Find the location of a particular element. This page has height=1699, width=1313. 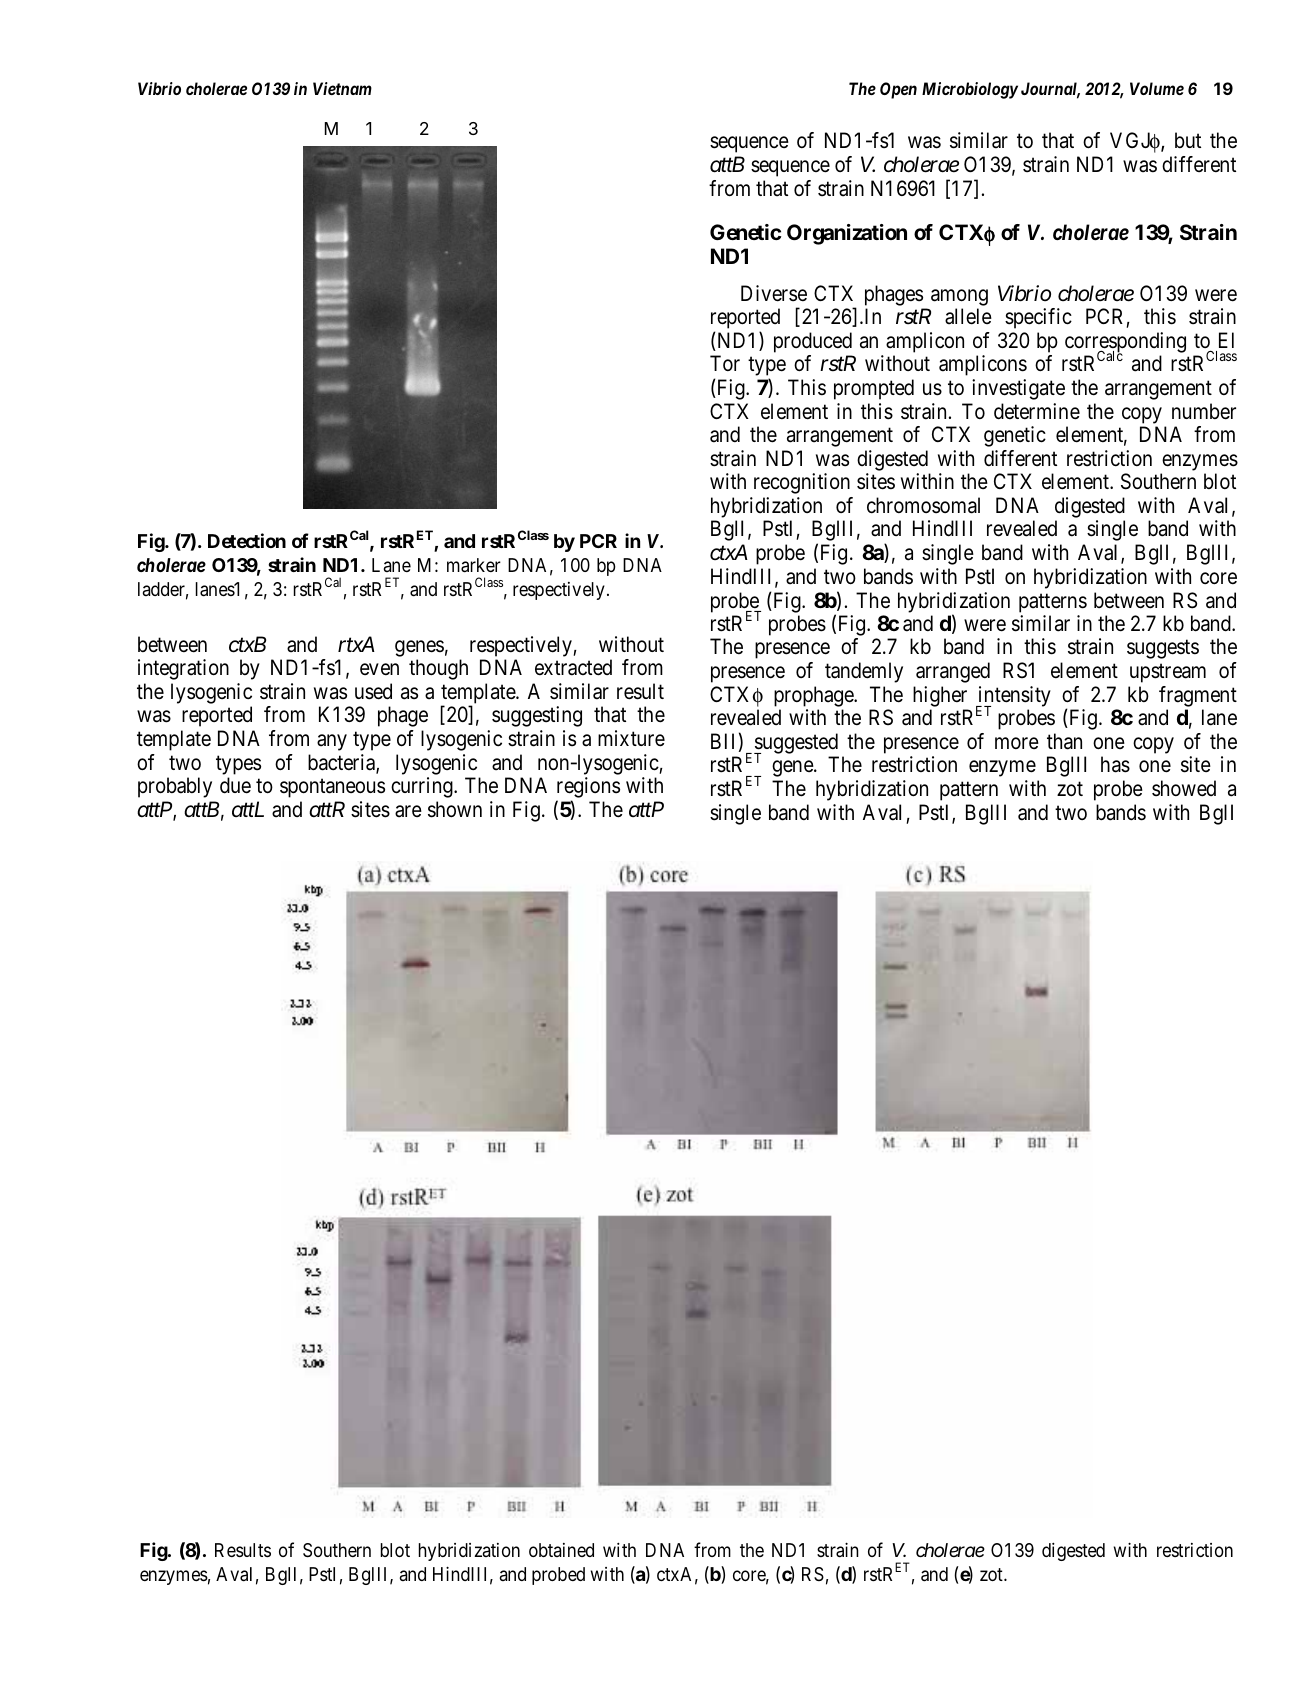

even is located at coordinates (379, 669).
